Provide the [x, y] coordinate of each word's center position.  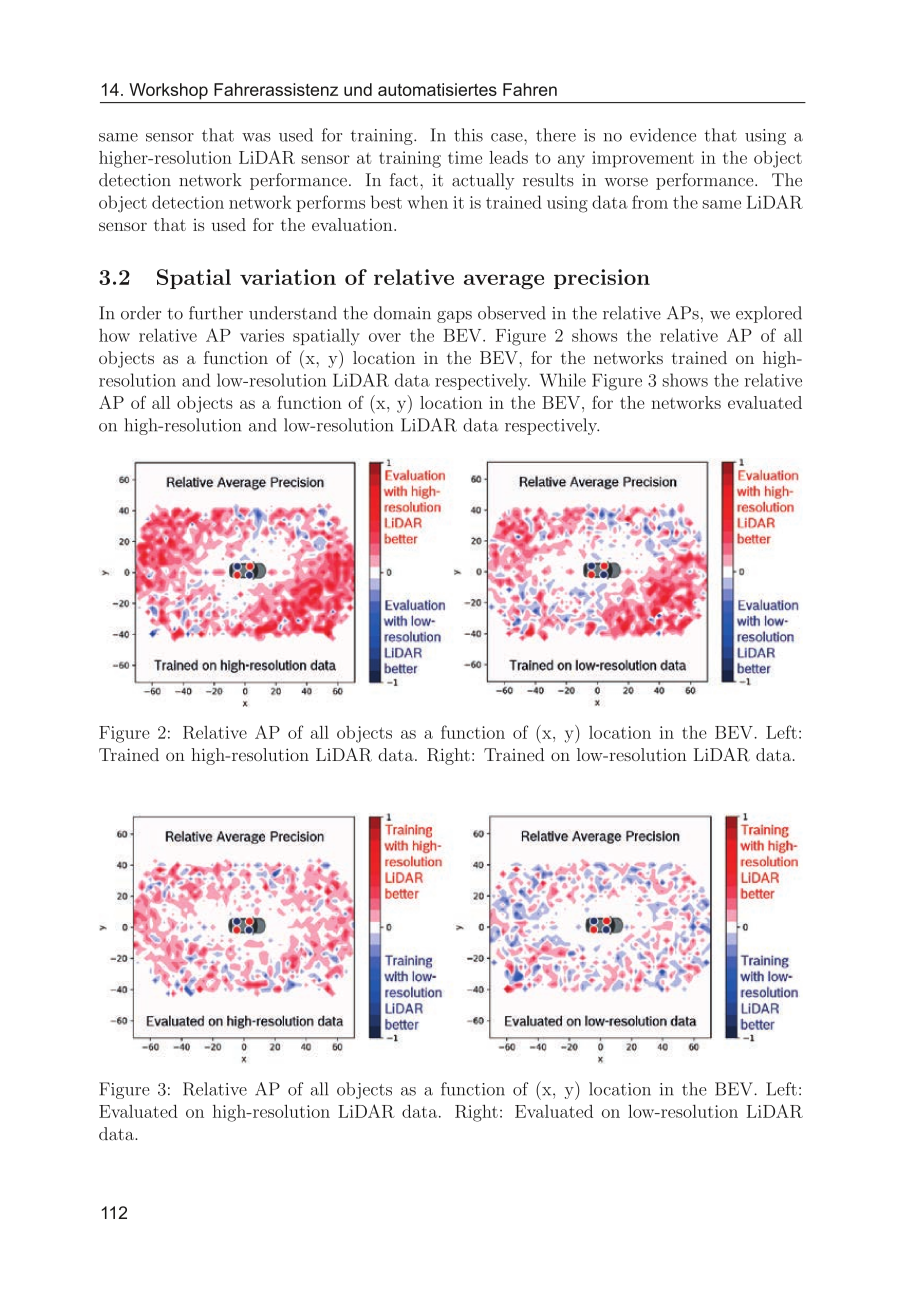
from [650, 202]
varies [262, 335]
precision [602, 279]
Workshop [168, 91]
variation [288, 277]
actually [483, 181]
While [563, 380]
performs [330, 203]
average [504, 282]
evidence [663, 135]
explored [769, 314]
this [468, 135]
